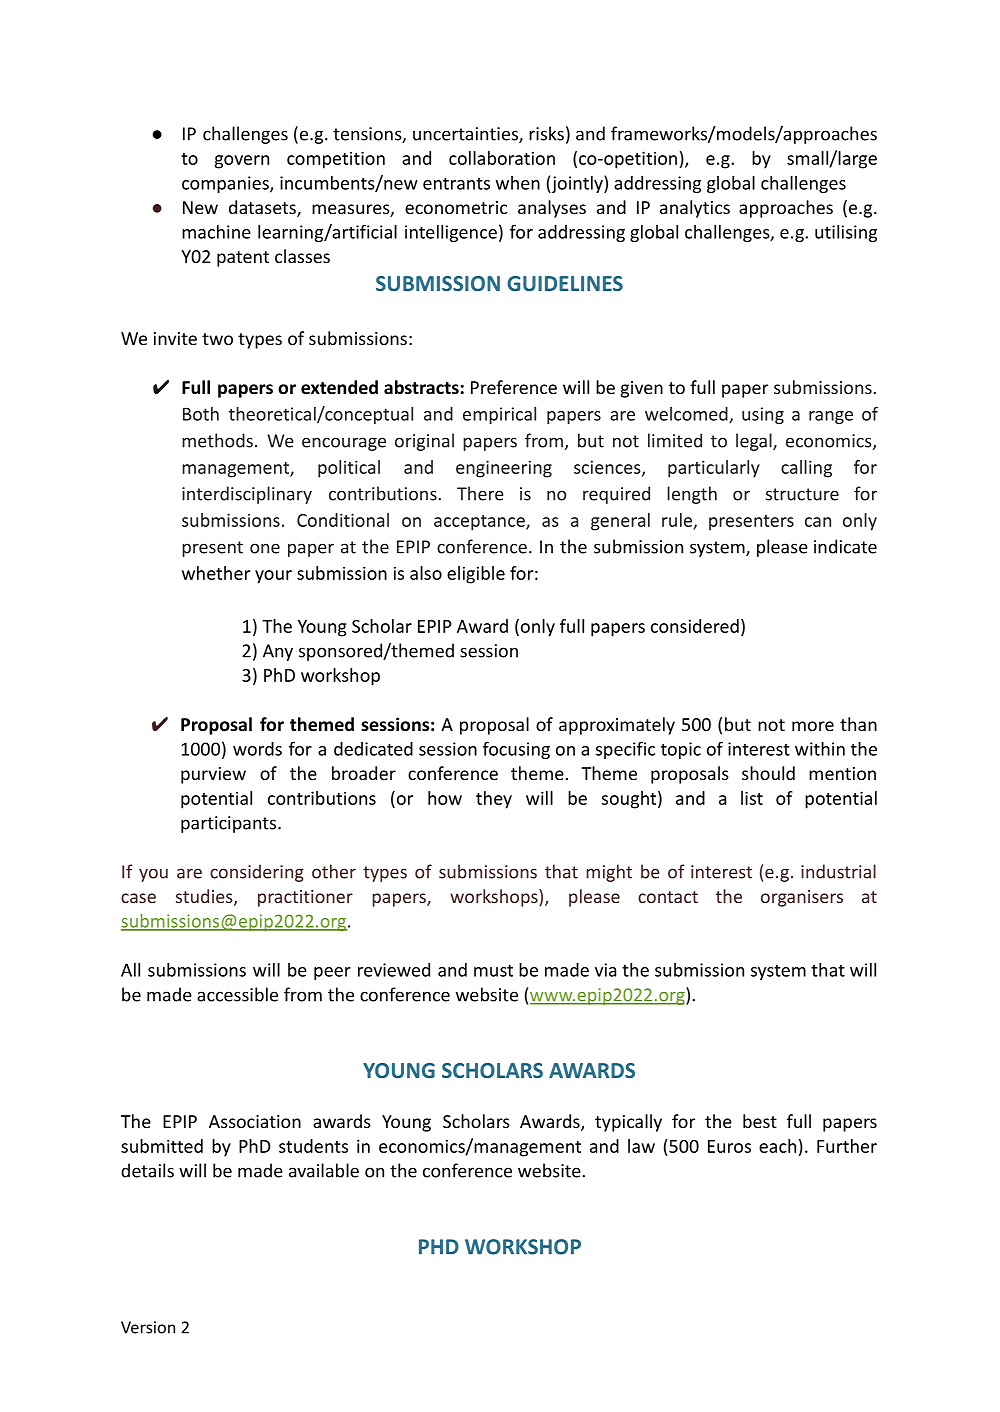 The height and width of the image is (1412, 1000). Describe the element at coordinates (148, 1327) in the image. I see `Version` at that location.
